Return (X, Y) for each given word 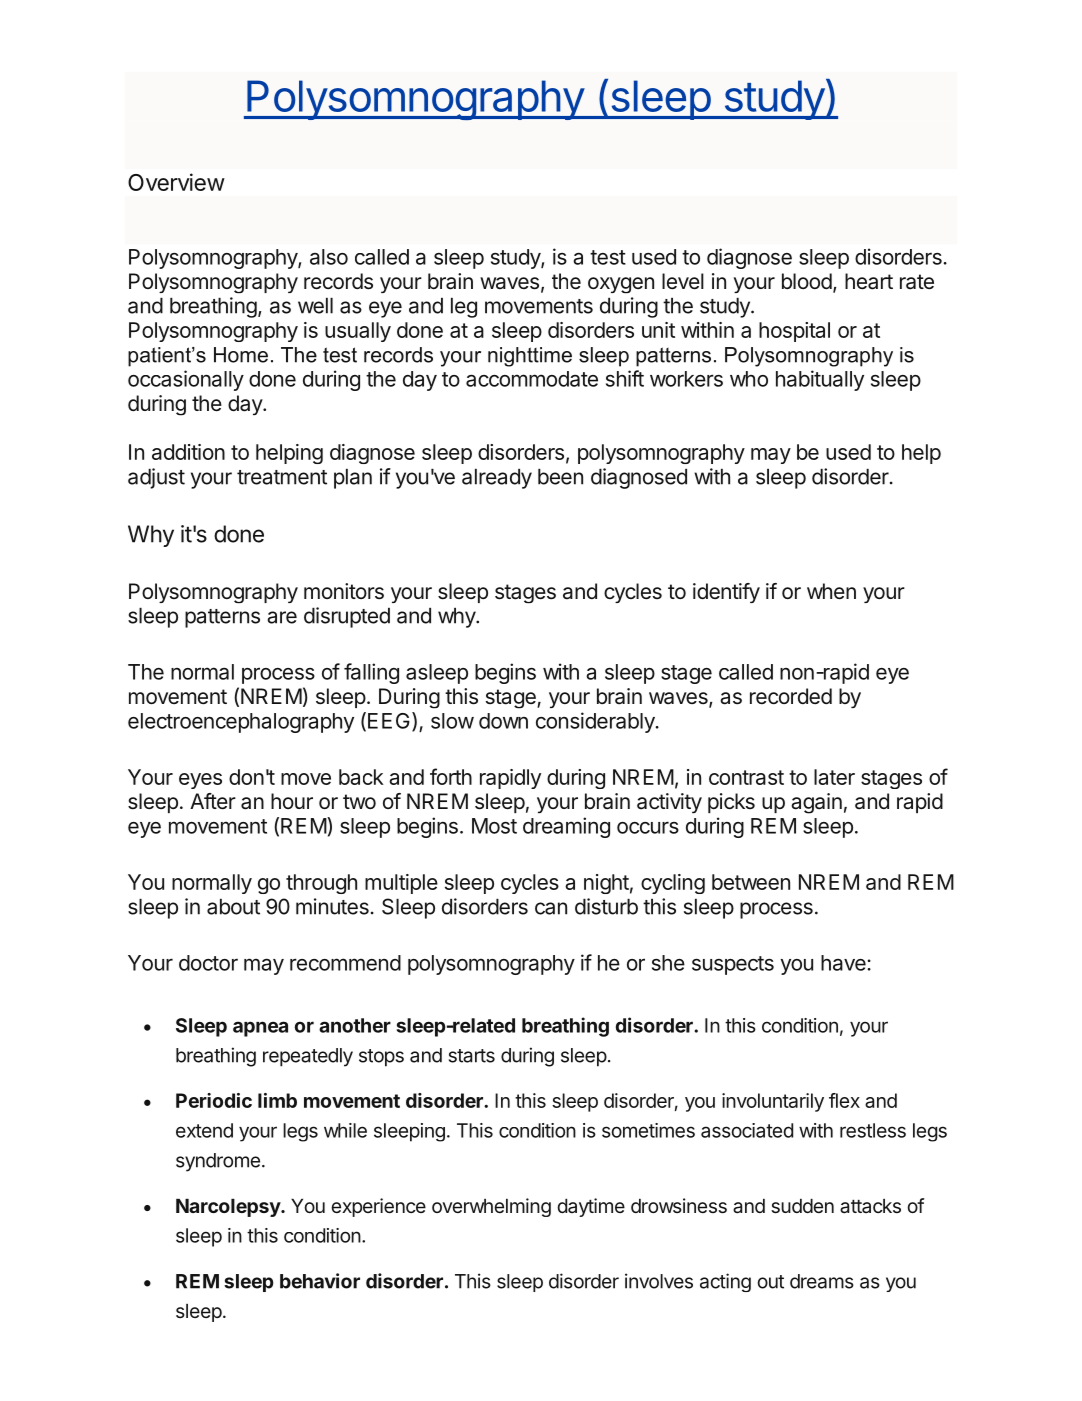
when (831, 591)
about (233, 907)
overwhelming (491, 1207)
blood (807, 281)
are (282, 617)
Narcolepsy (229, 1208)
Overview (176, 182)
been (560, 477)
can (551, 908)
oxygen (621, 285)
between (751, 882)
